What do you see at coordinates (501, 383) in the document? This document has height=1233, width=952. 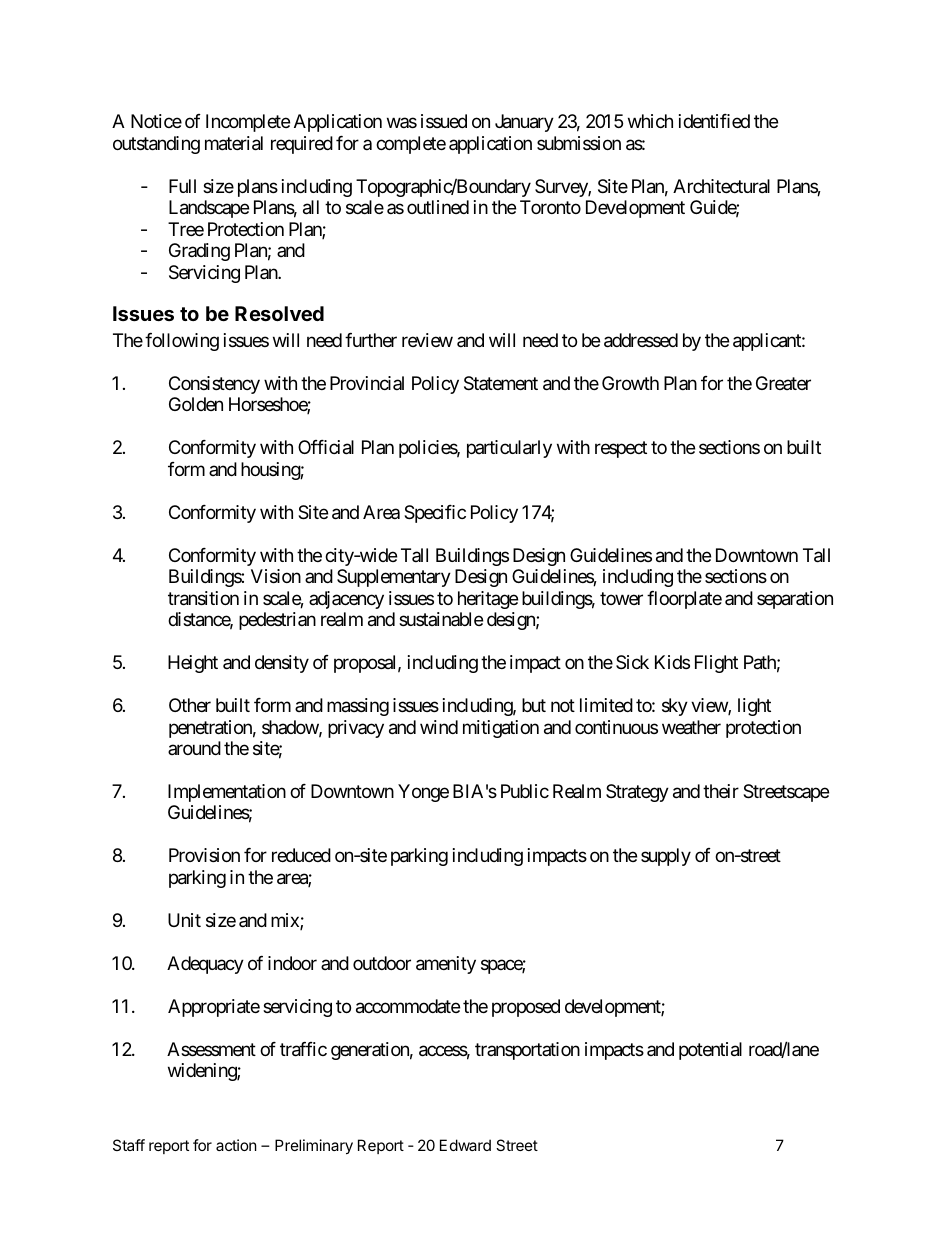 I see `Statement` at bounding box center [501, 383].
